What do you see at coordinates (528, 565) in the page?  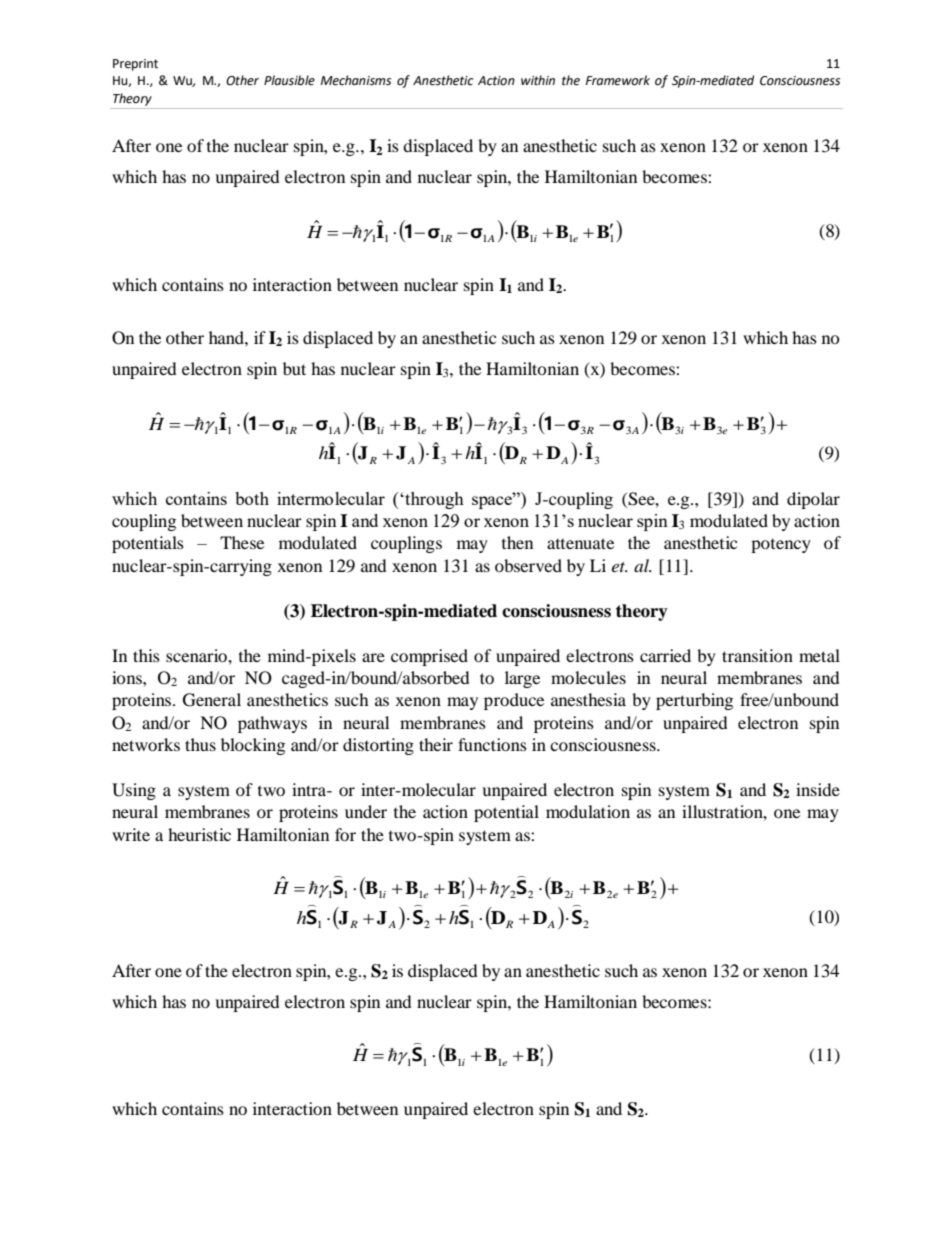 I see `observed` at bounding box center [528, 565].
